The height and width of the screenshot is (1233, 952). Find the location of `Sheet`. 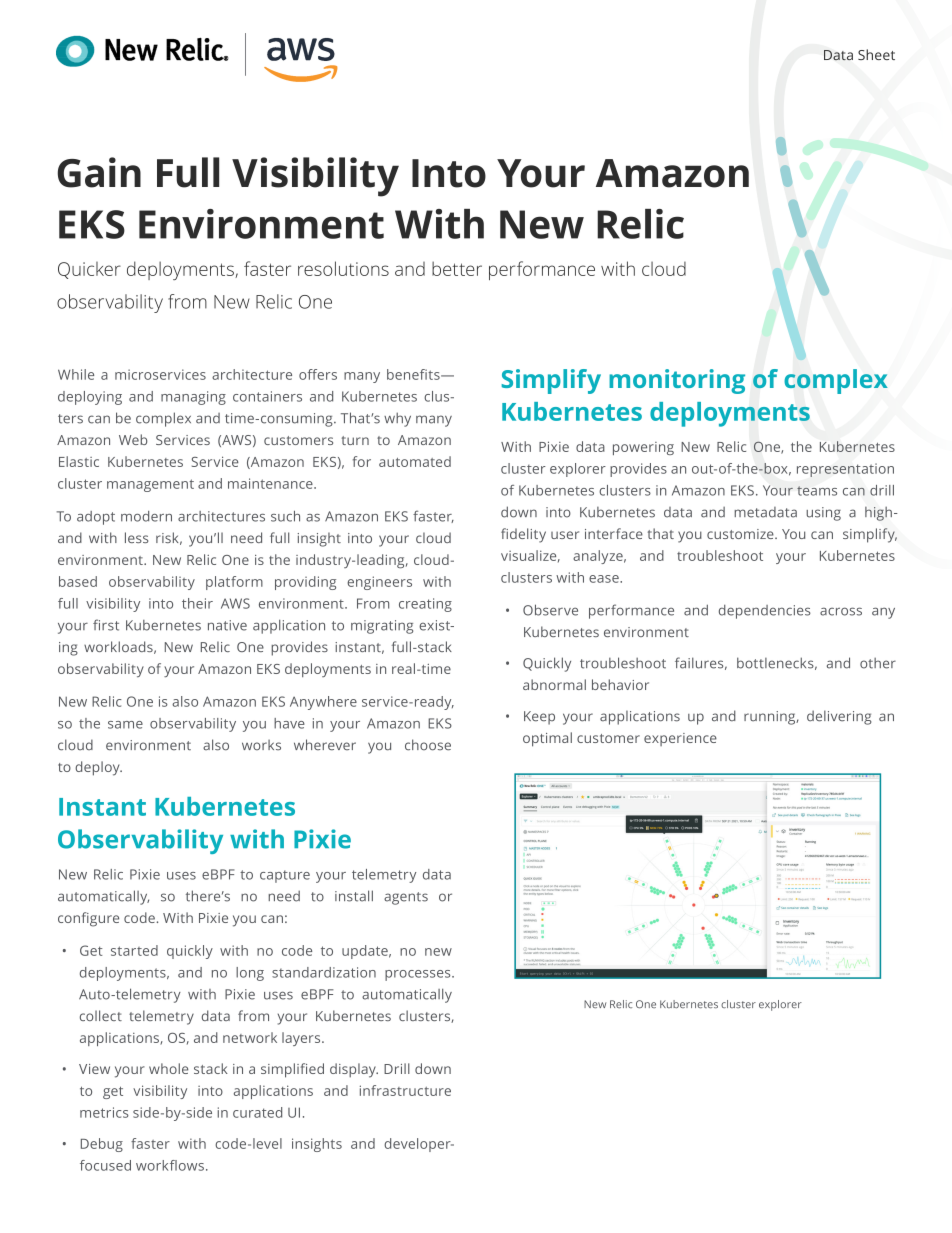

Sheet is located at coordinates (876, 54).
